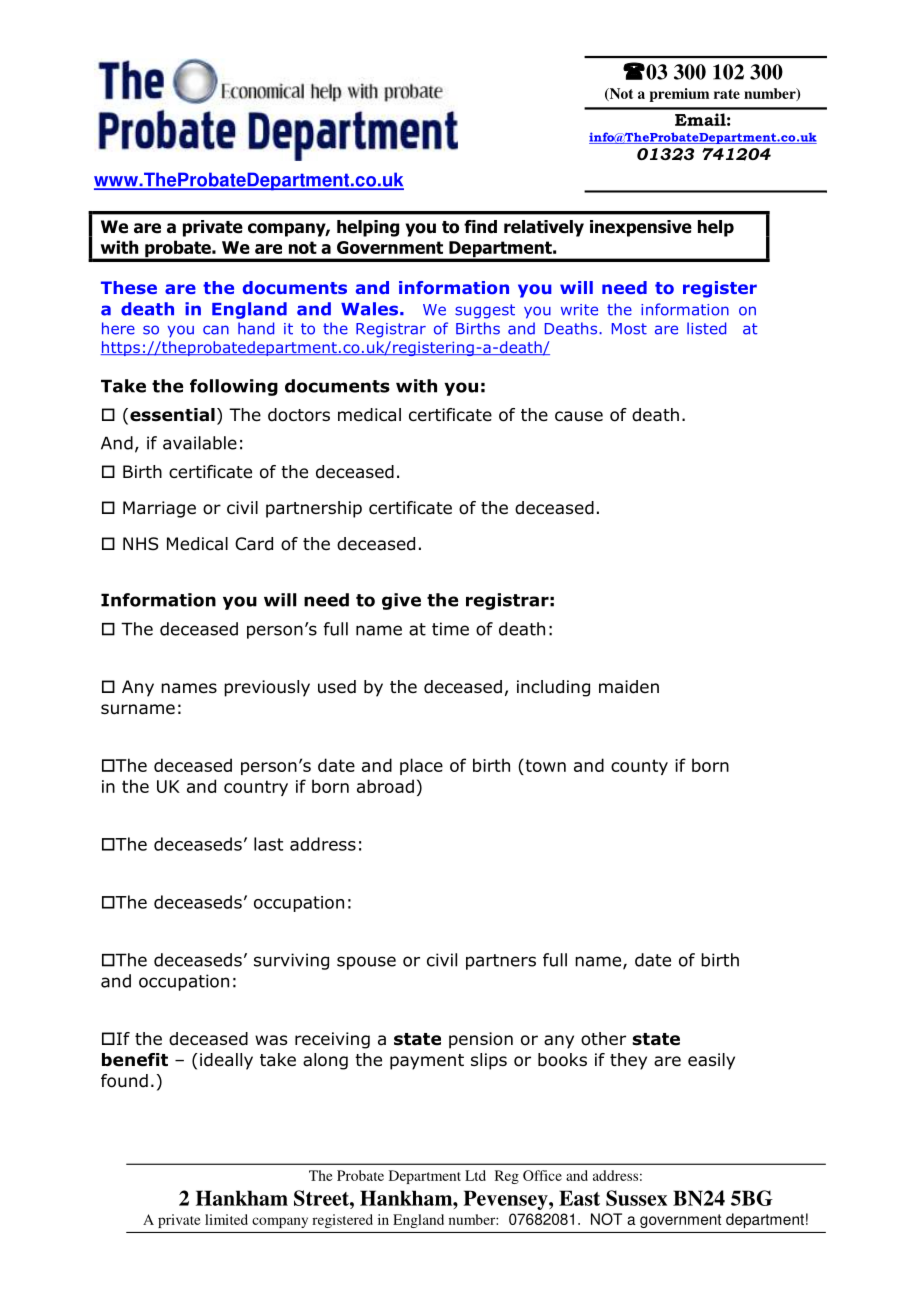  I want to click on county, so click(639, 767).
